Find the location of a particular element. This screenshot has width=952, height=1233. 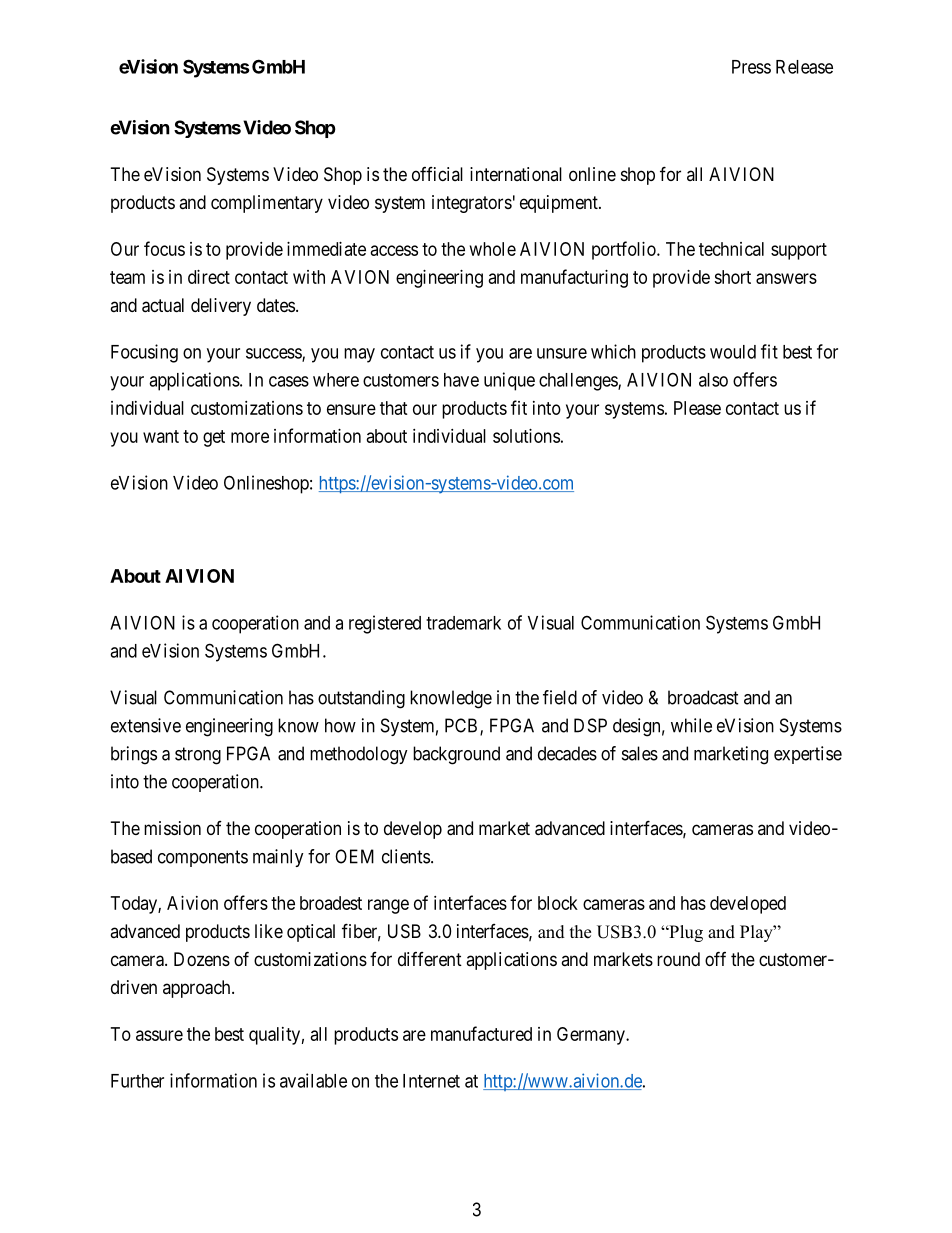

Please is located at coordinates (697, 408).
